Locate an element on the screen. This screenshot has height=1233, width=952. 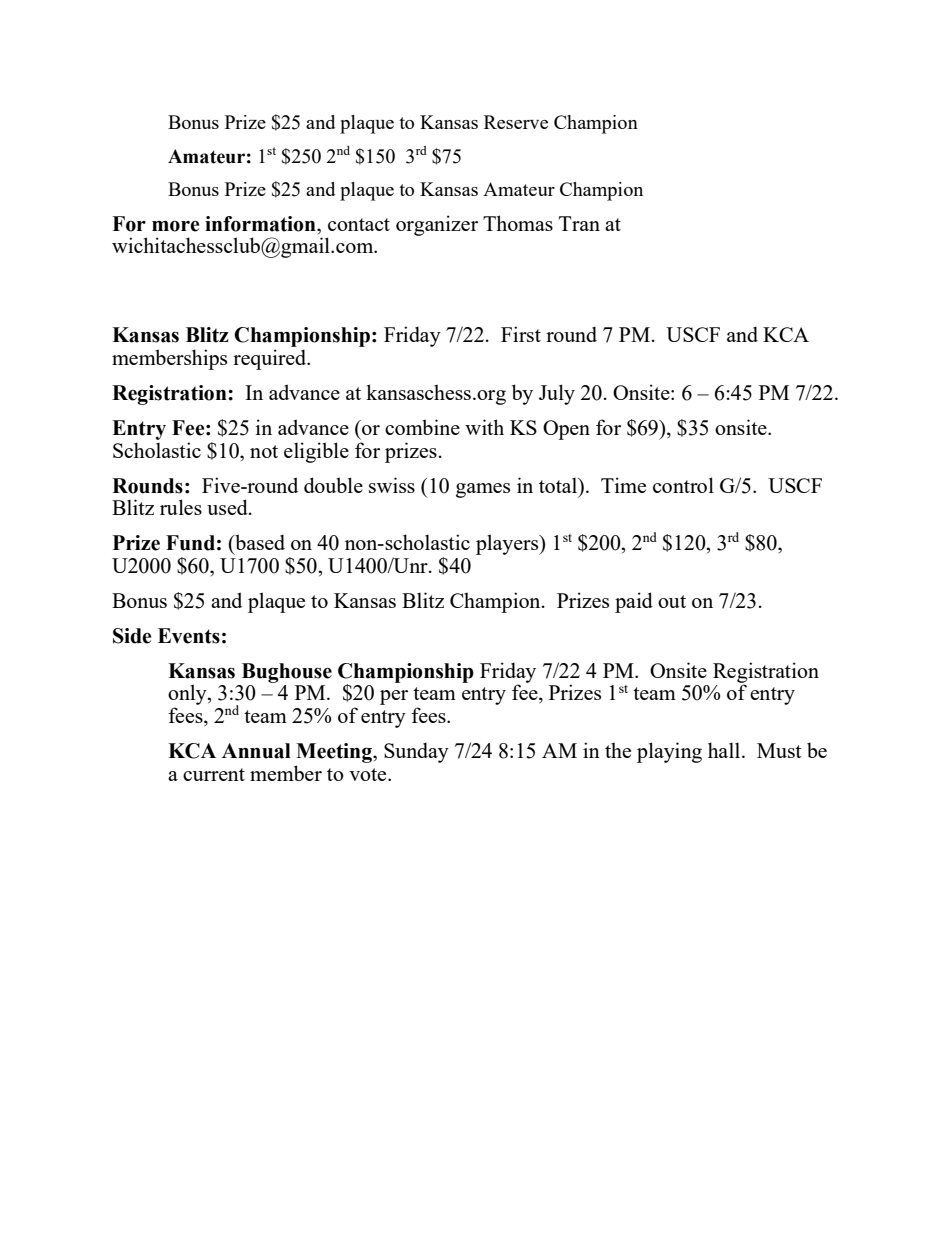
Reserve is located at coordinates (516, 122).
